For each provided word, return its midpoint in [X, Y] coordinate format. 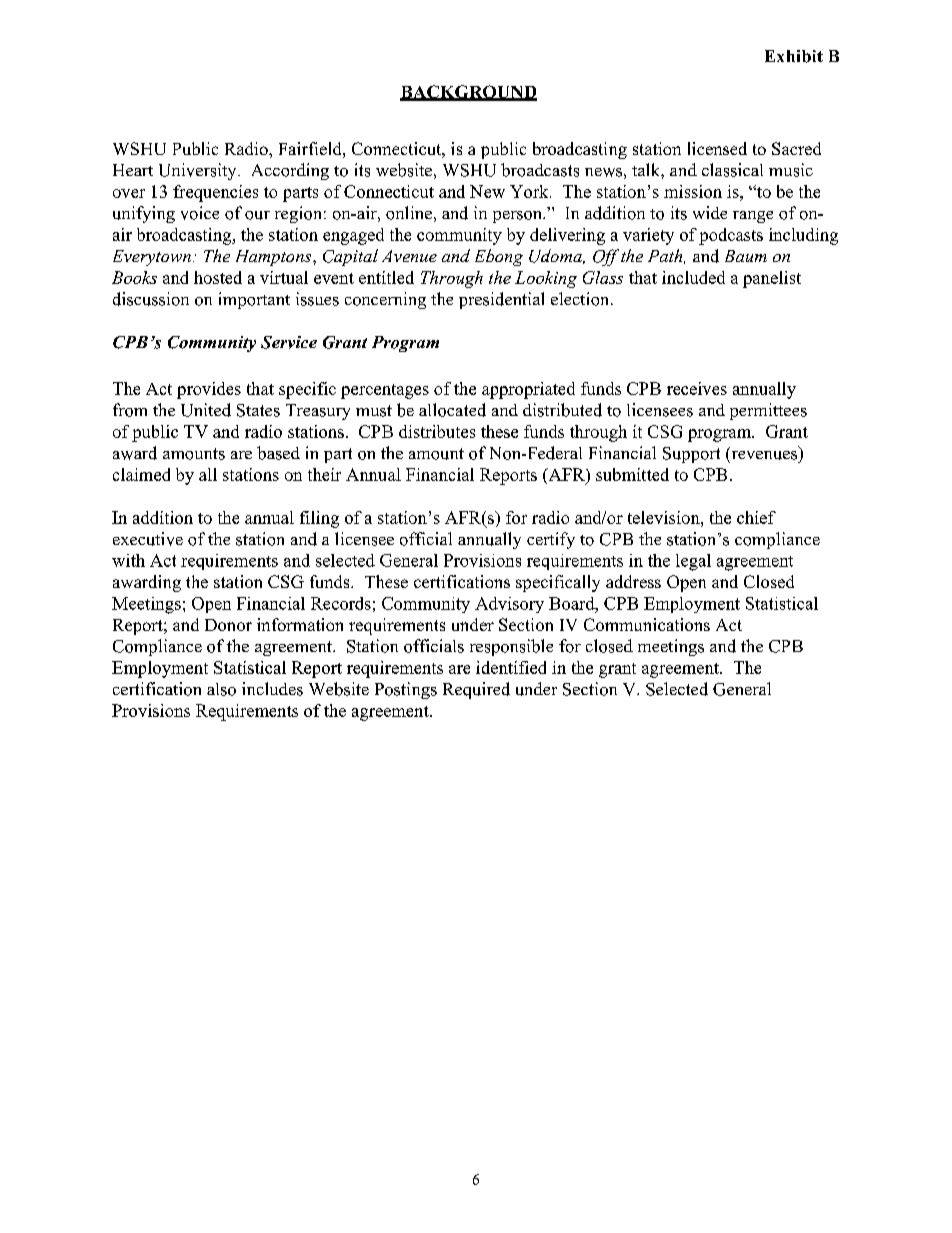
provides [209, 390]
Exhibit [794, 56]
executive [148, 539]
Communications [647, 624]
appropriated [528, 390]
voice [200, 213]
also [221, 689]
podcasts [731, 236]
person [518, 217]
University [199, 171]
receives [697, 388]
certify [551, 540]
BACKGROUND [468, 93]
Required [476, 690]
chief [756, 517]
